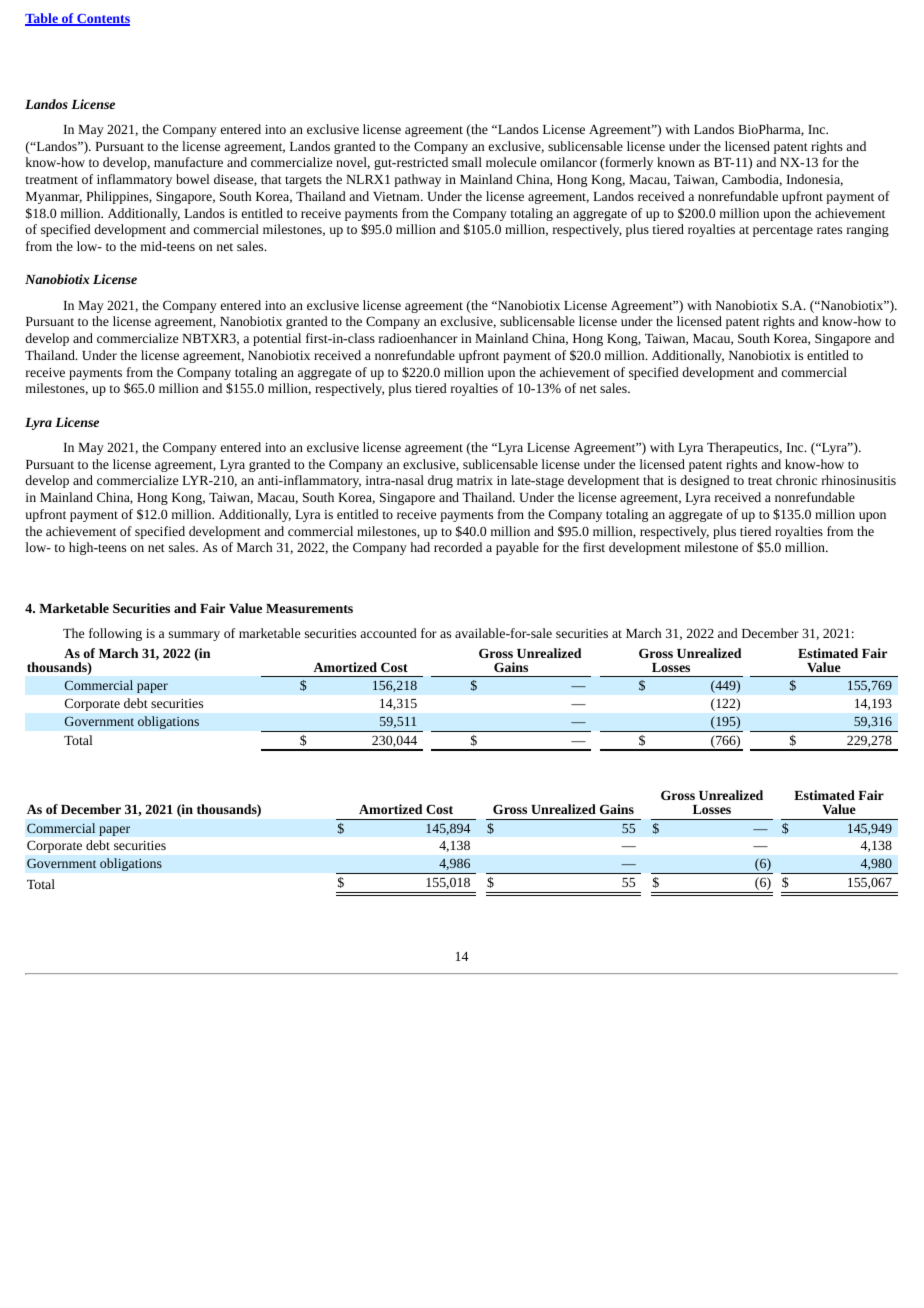 The width and height of the screenshot is (924, 1308). I want to click on following, so click(115, 634).
